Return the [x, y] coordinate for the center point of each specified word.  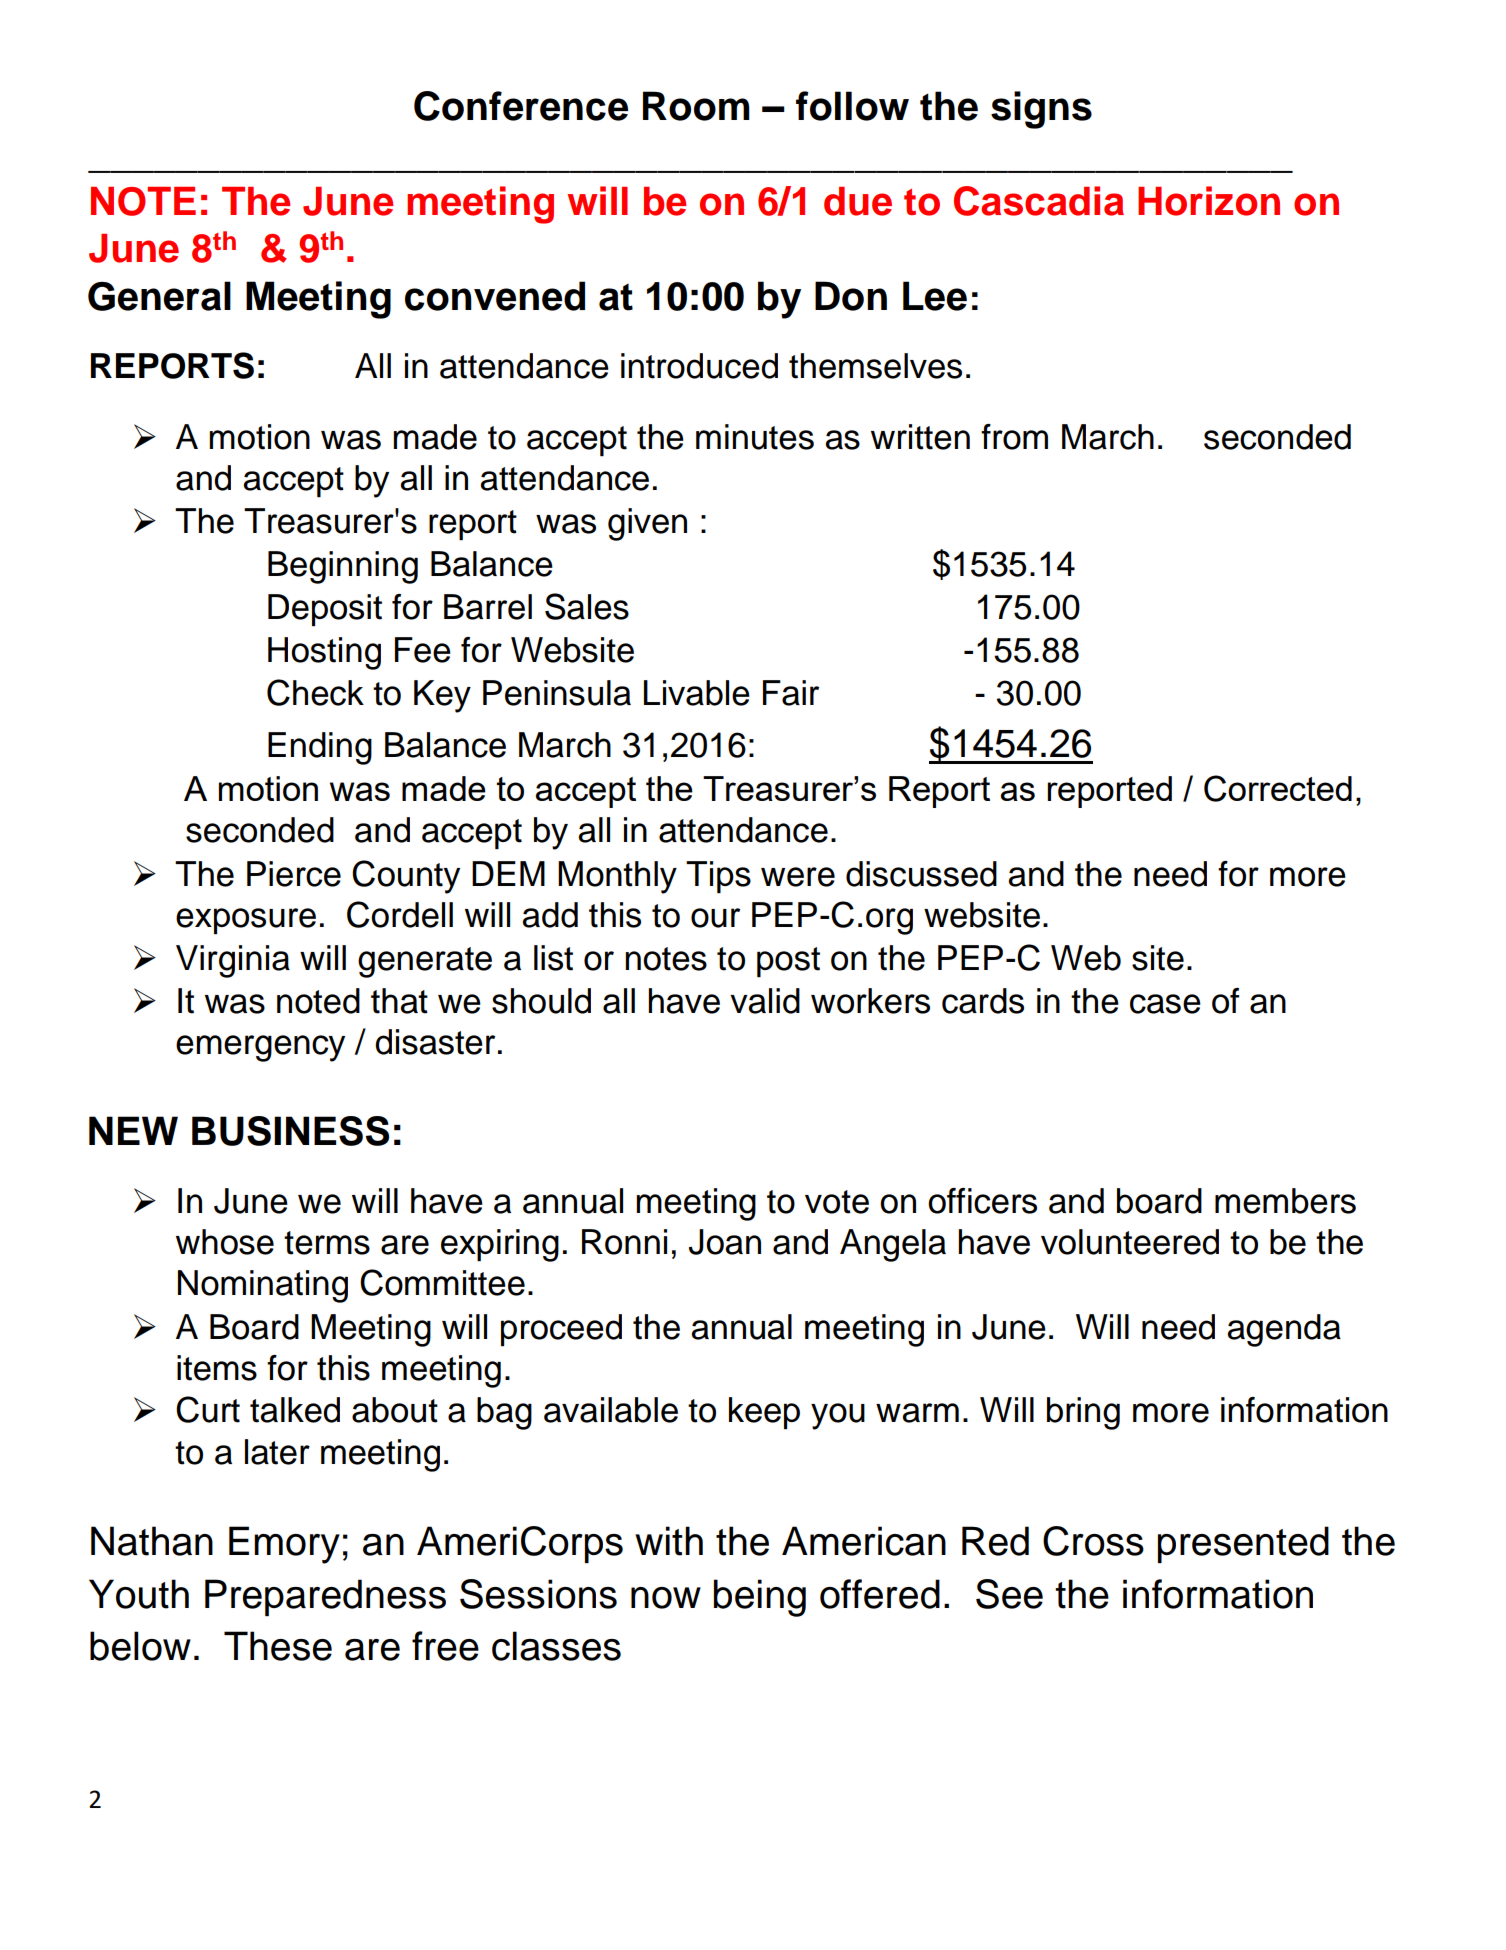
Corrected [1278, 788]
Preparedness [325, 1597]
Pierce [294, 874]
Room [696, 106]
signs [1041, 110]
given [647, 524]
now [666, 1598]
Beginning [343, 567]
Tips [718, 877]
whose [225, 1242]
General [159, 296]
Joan [725, 1242]
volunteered [1130, 1242]
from [1014, 437]
